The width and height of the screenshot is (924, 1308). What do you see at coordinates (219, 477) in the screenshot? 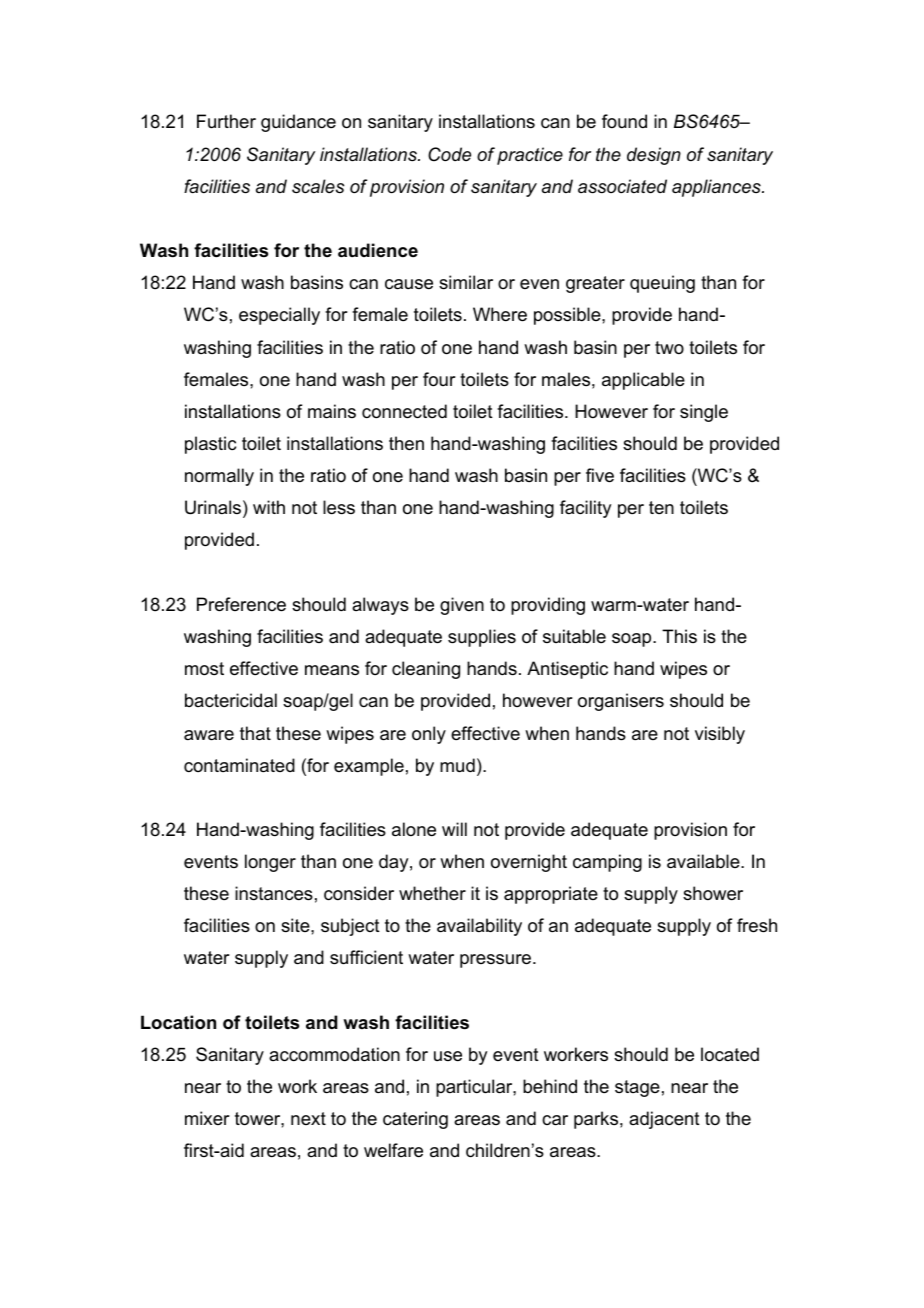
I see `normally` at bounding box center [219, 477].
